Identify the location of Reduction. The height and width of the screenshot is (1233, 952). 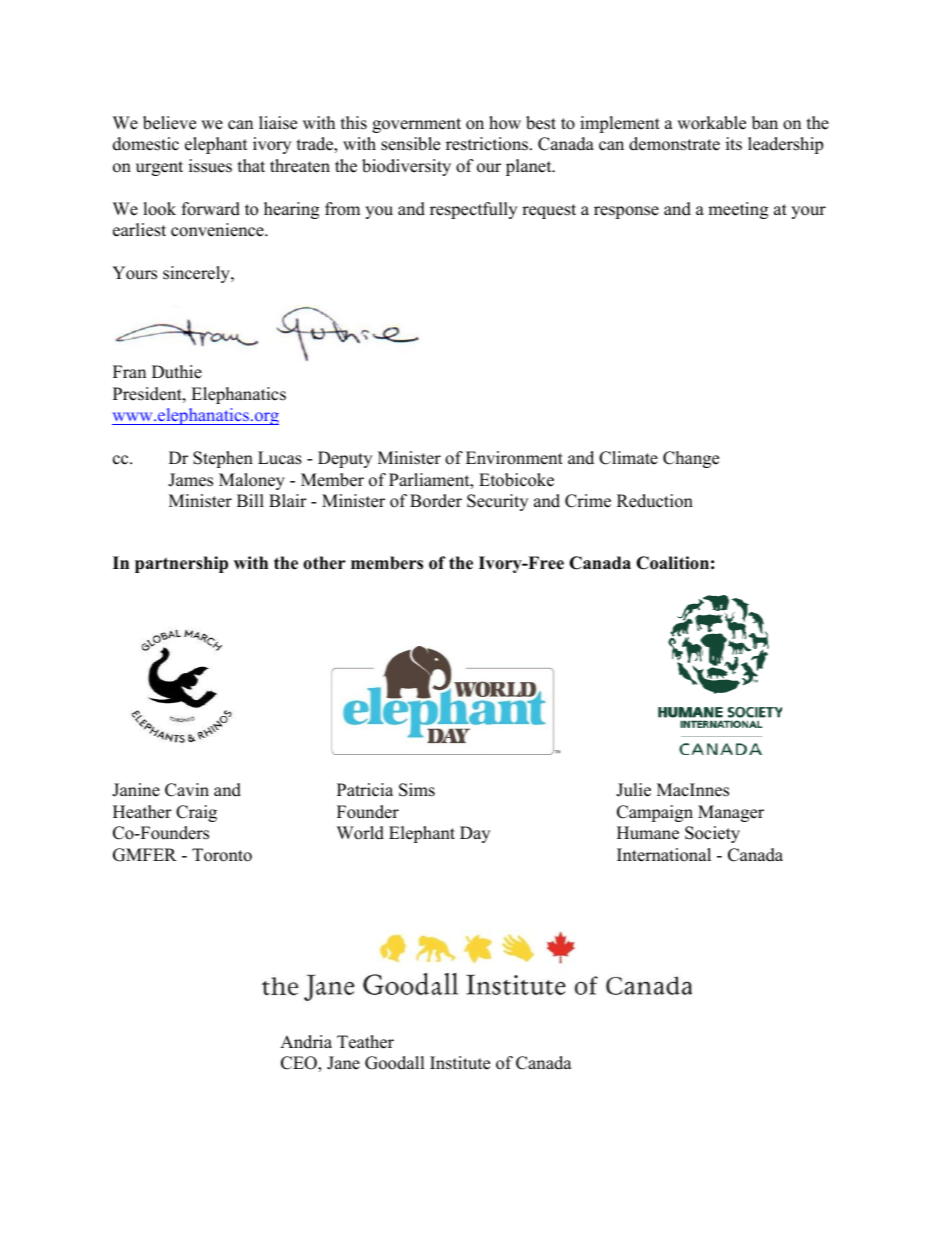
(655, 501).
